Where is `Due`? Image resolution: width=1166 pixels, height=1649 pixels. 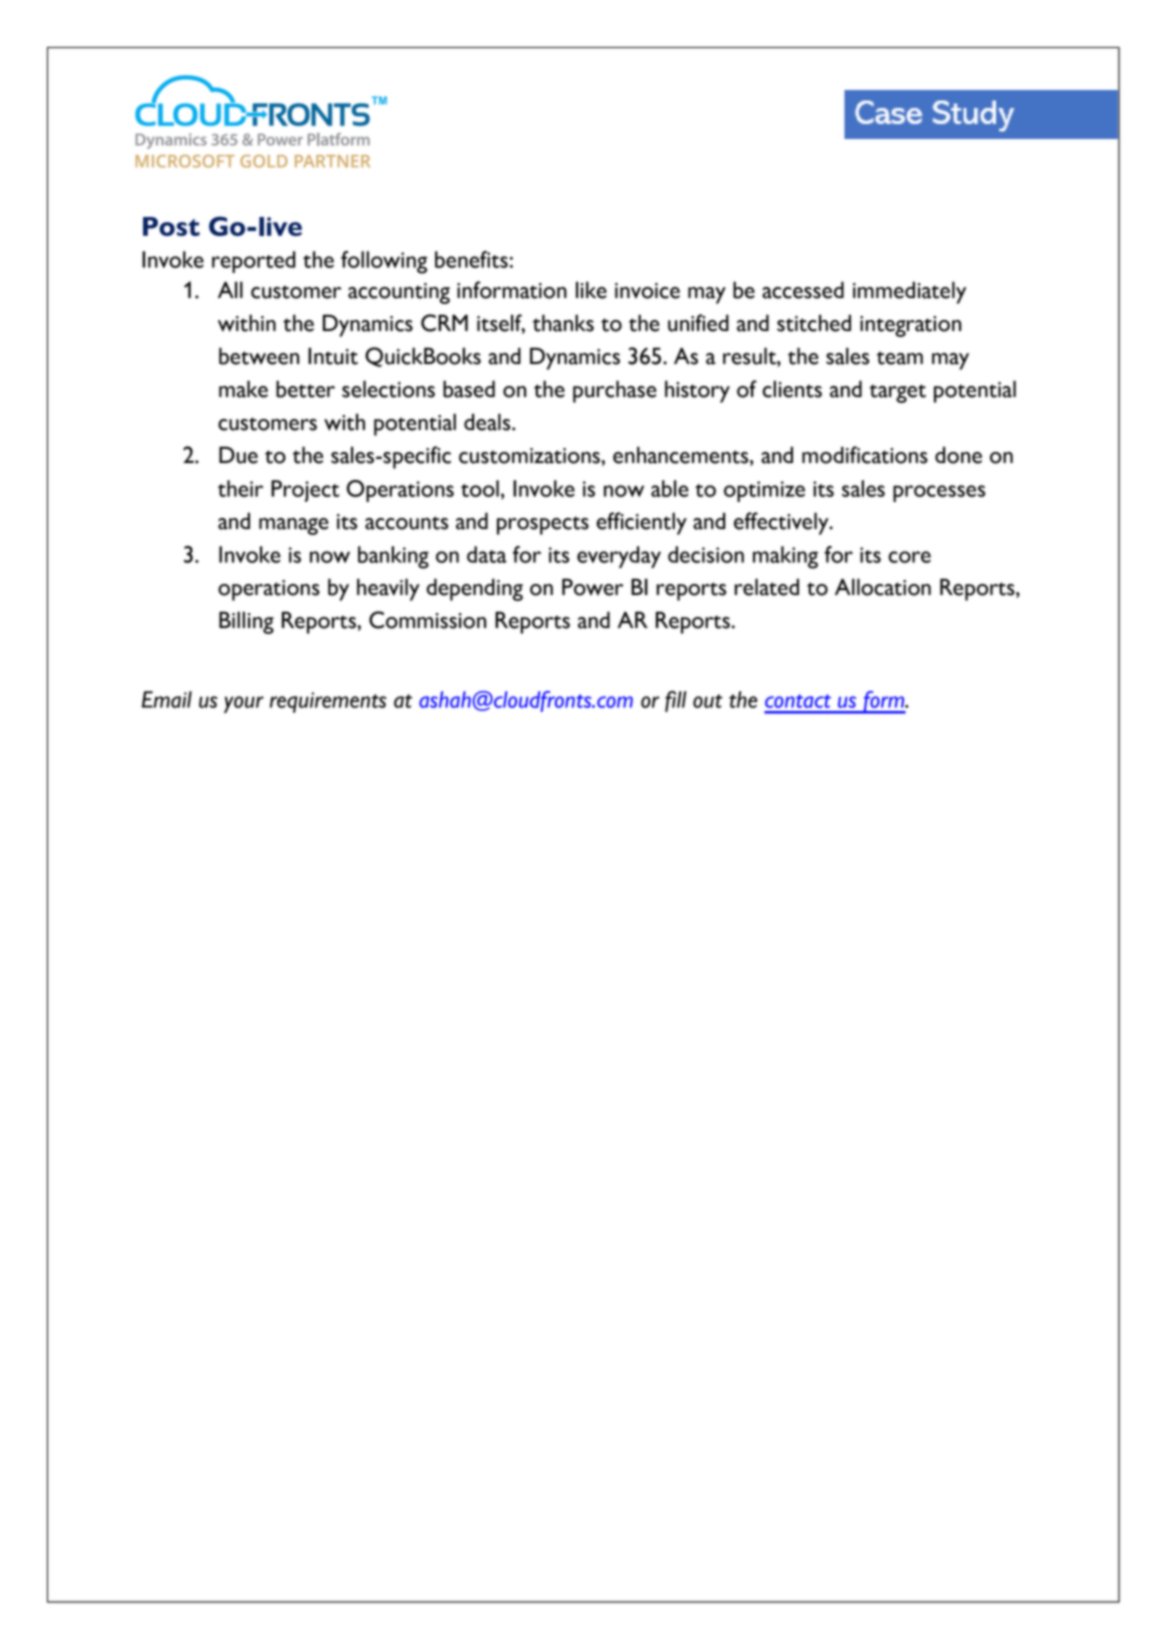 Due is located at coordinates (238, 455).
